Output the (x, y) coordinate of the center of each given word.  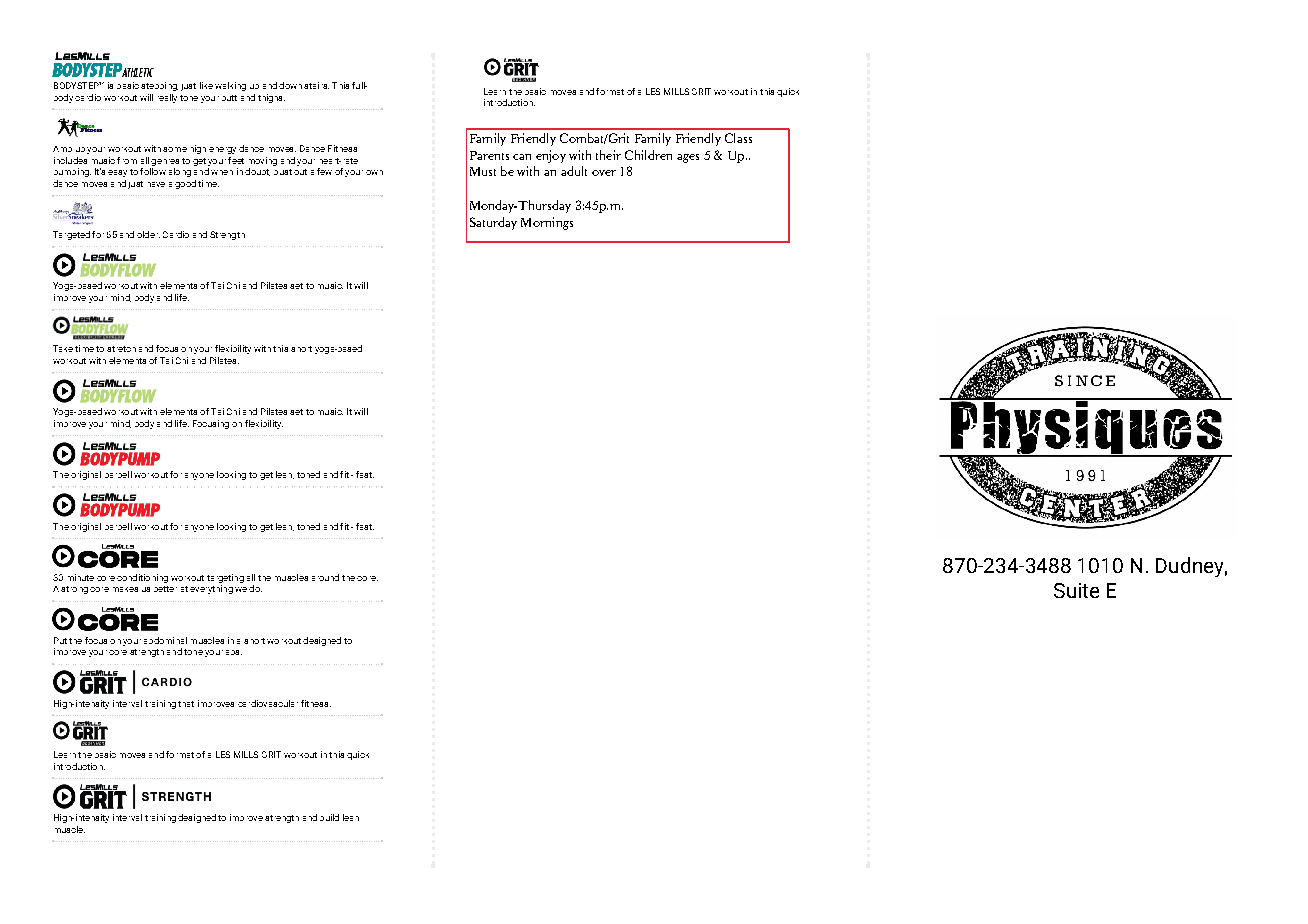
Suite (1076, 590)
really (167, 98)
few (324, 171)
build (329, 817)
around (325, 577)
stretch (121, 349)
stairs (316, 85)
